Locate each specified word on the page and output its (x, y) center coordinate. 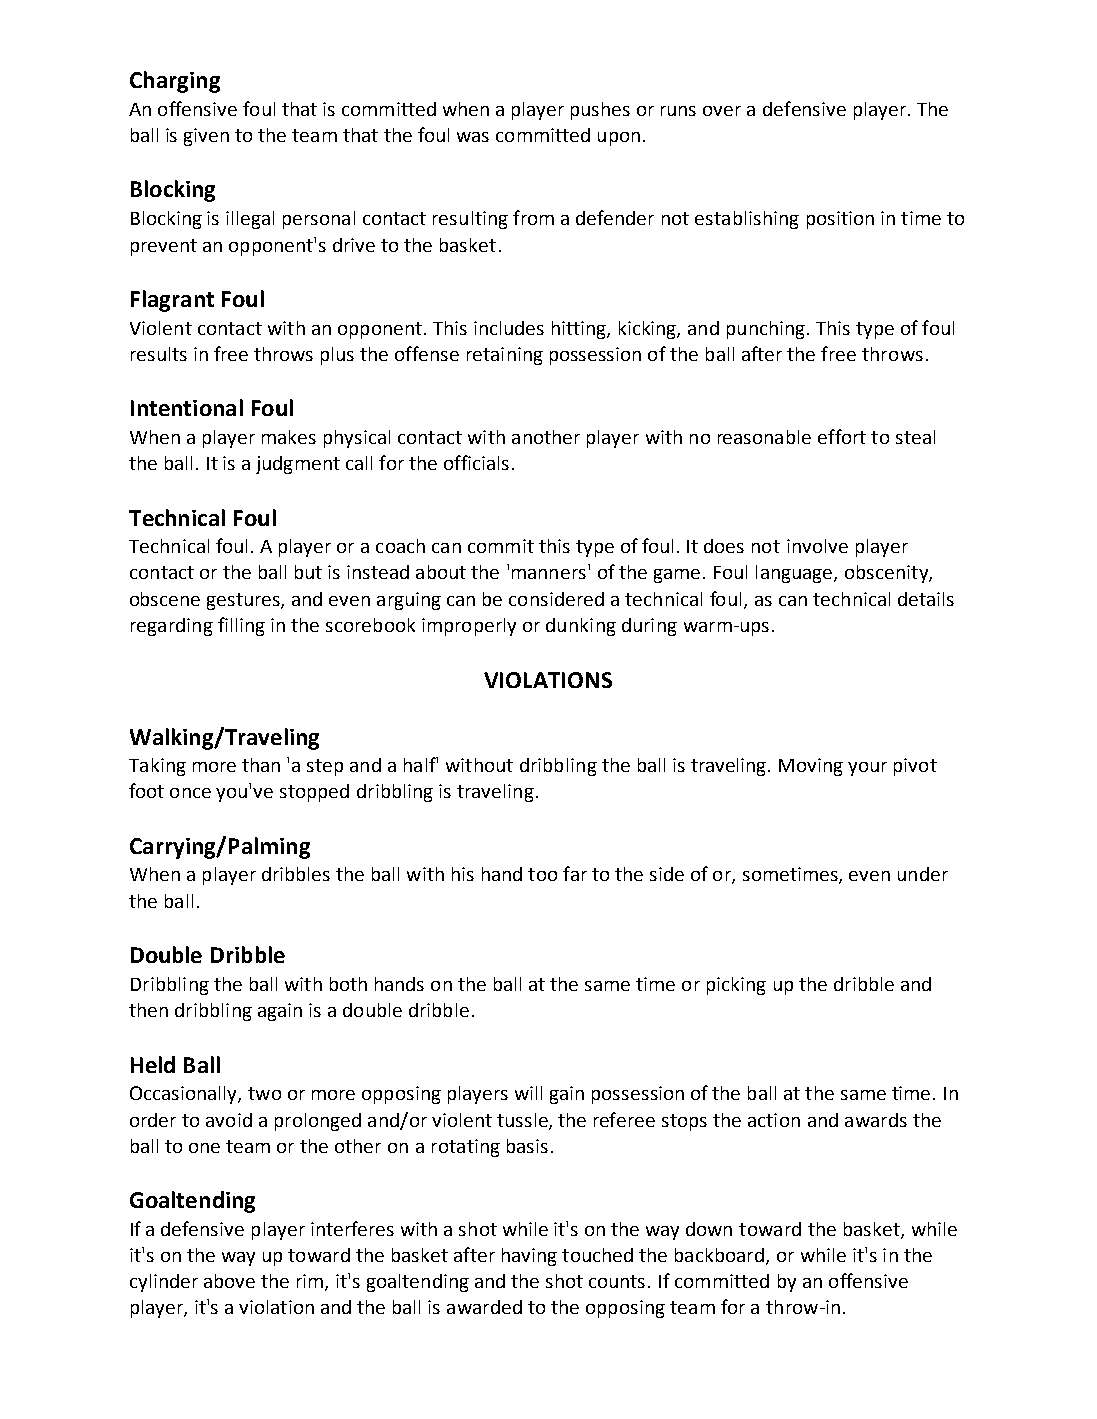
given (206, 137)
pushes (600, 111)
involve (817, 546)
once (190, 793)
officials (476, 462)
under (923, 874)
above (229, 1281)
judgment (298, 465)
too (542, 874)
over (722, 111)
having (529, 1257)
